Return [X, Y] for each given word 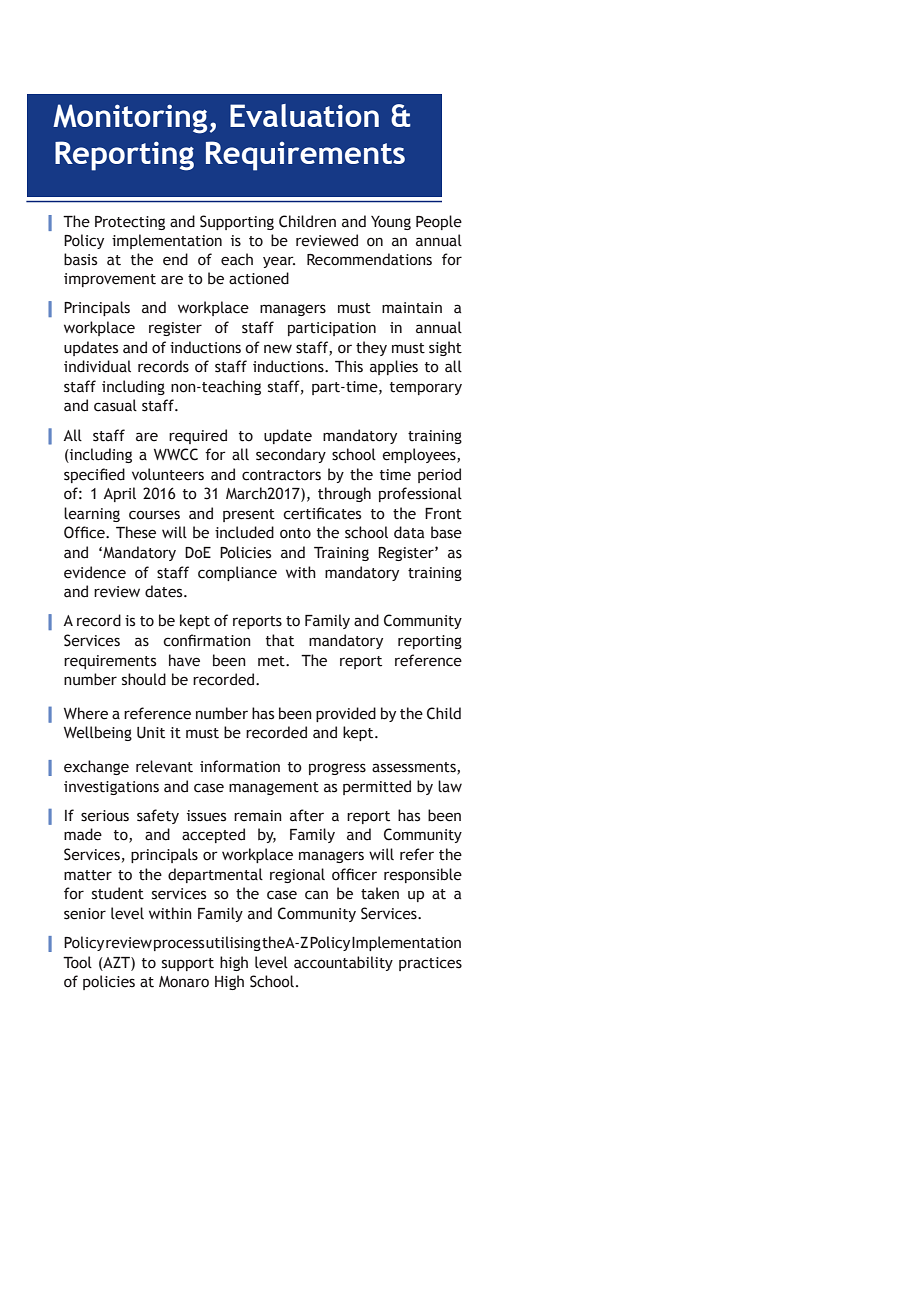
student [118, 893]
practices [430, 964]
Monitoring [130, 119]
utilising [233, 943]
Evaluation [304, 115]
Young [391, 223]
